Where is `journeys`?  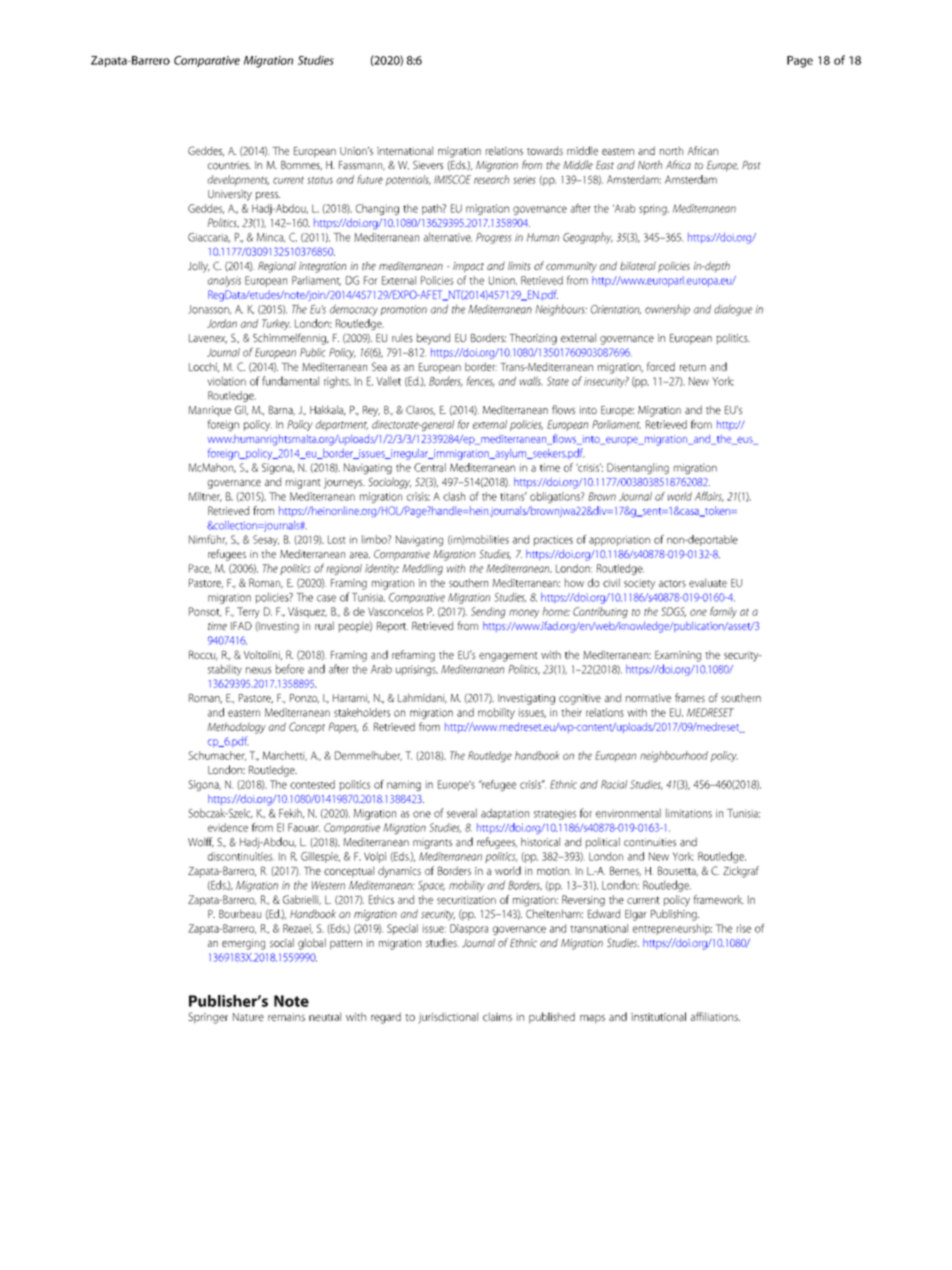 journeys is located at coordinates (344, 483).
